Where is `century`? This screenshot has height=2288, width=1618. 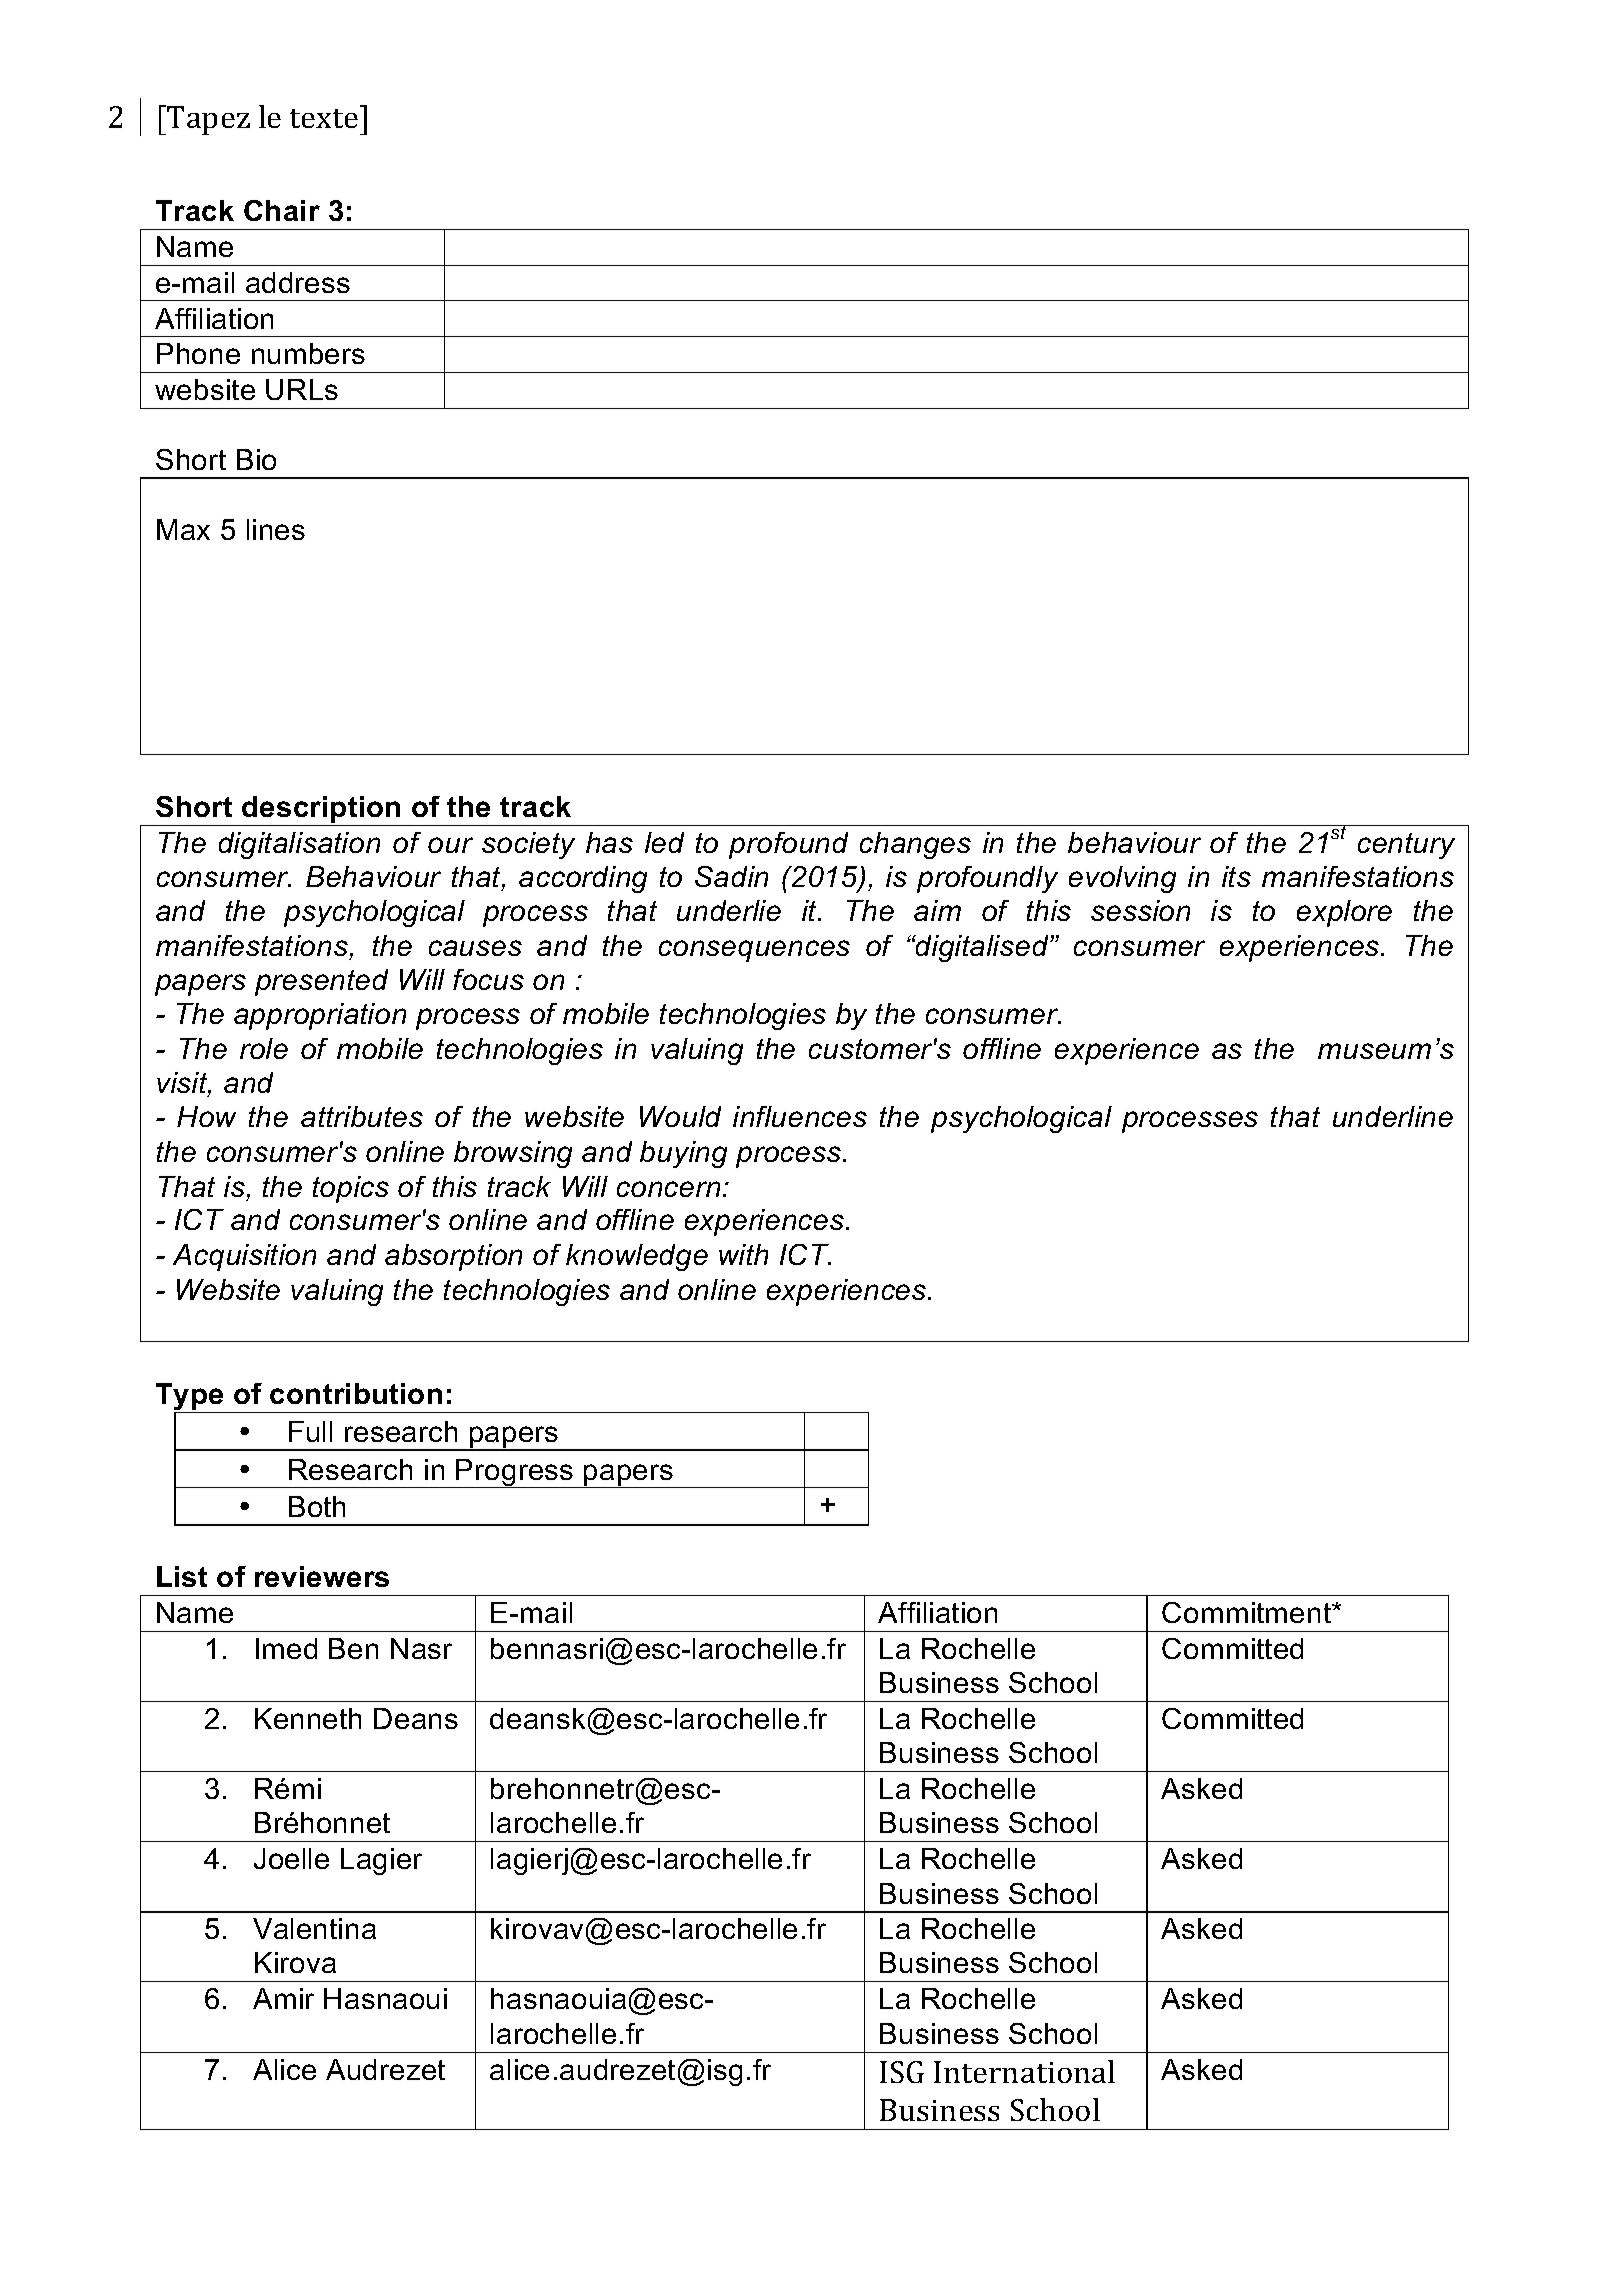 century is located at coordinates (1406, 846).
